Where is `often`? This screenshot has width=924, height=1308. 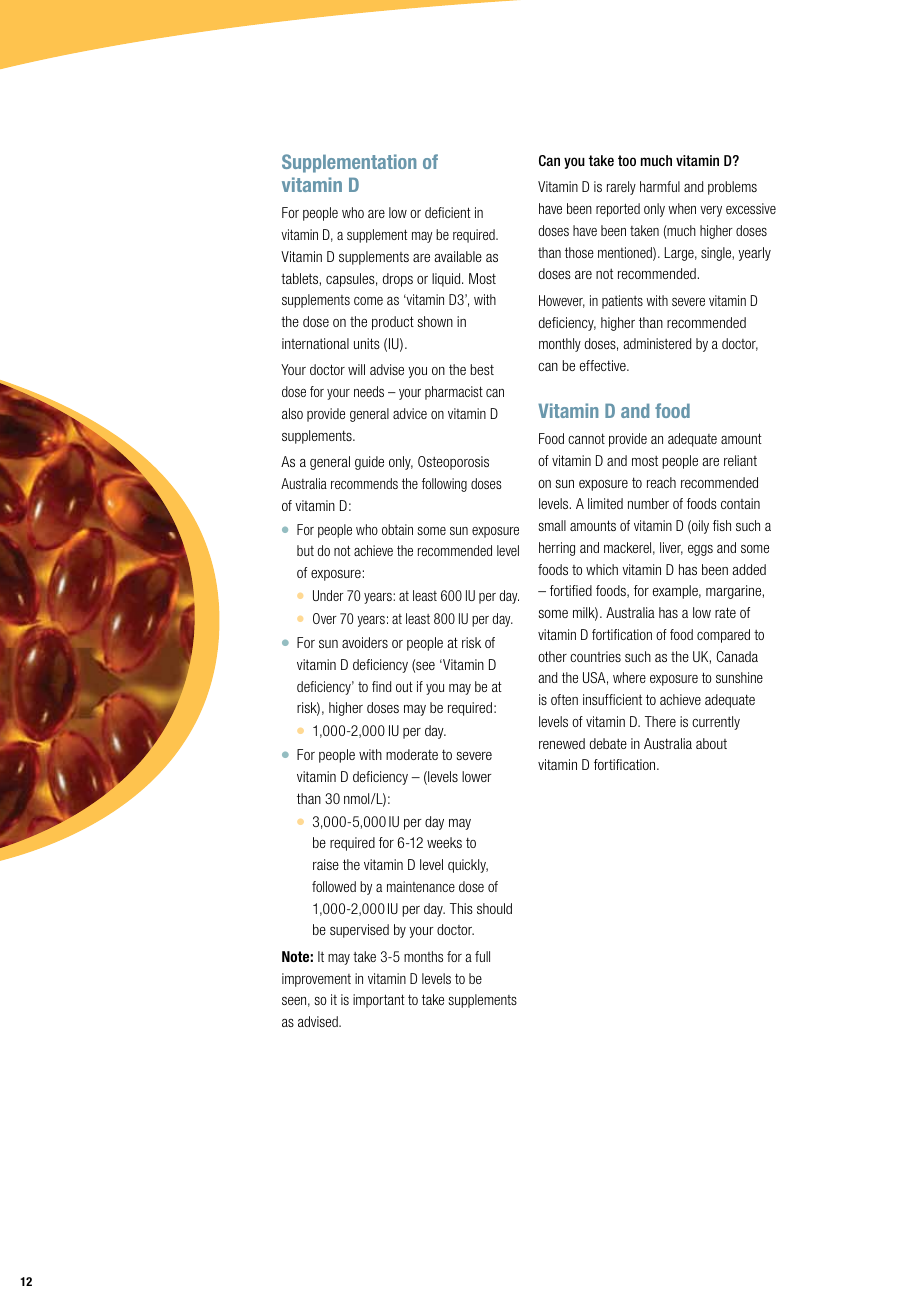 often is located at coordinates (564, 699).
